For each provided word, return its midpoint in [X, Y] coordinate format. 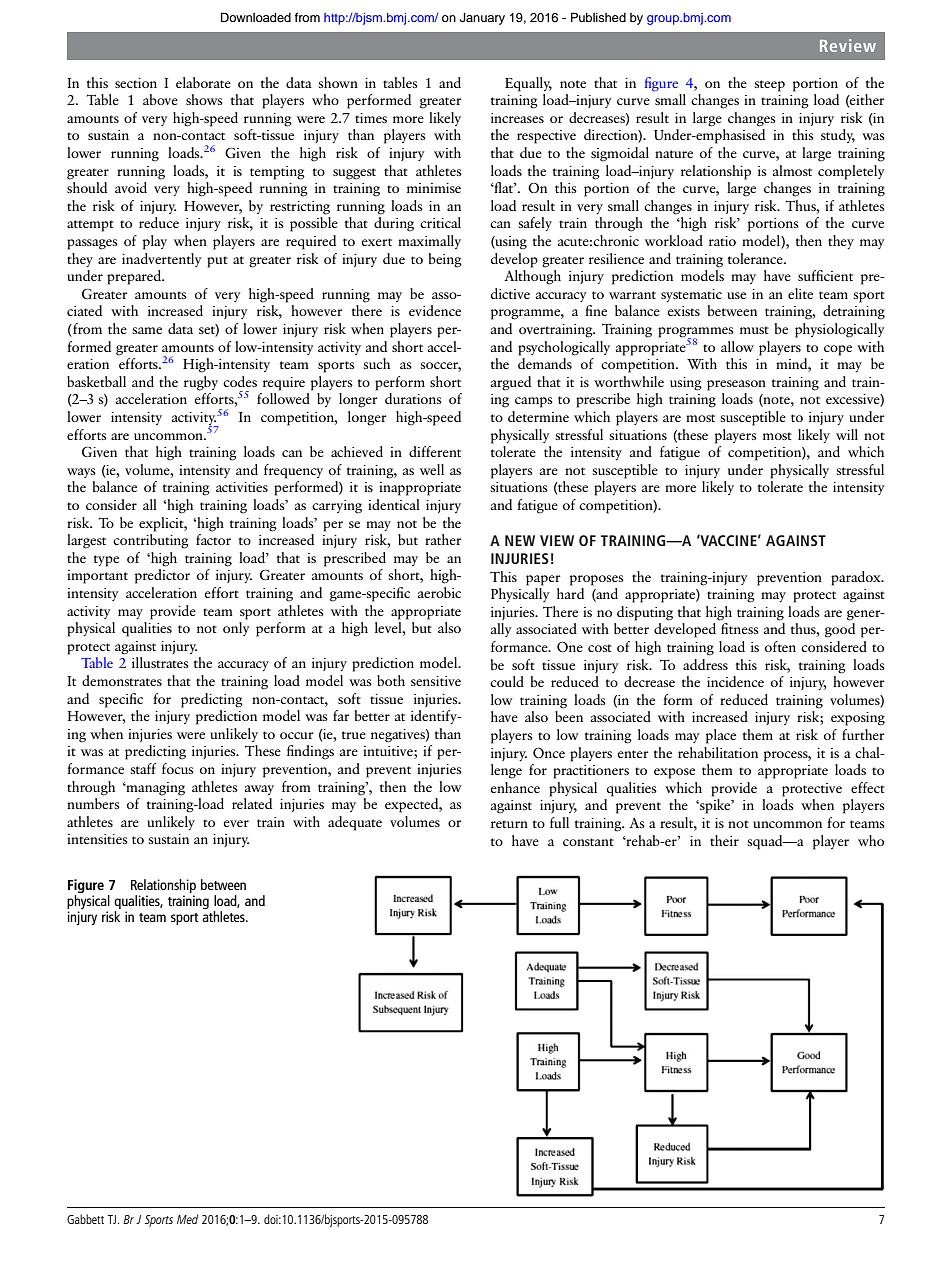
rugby [201, 383]
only [236, 629]
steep [769, 86]
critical [440, 222]
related [252, 803]
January [482, 19]
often [780, 646]
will [847, 434]
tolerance [756, 258]
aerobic [439, 592]
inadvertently [161, 260]
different [435, 451]
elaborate [203, 82]
